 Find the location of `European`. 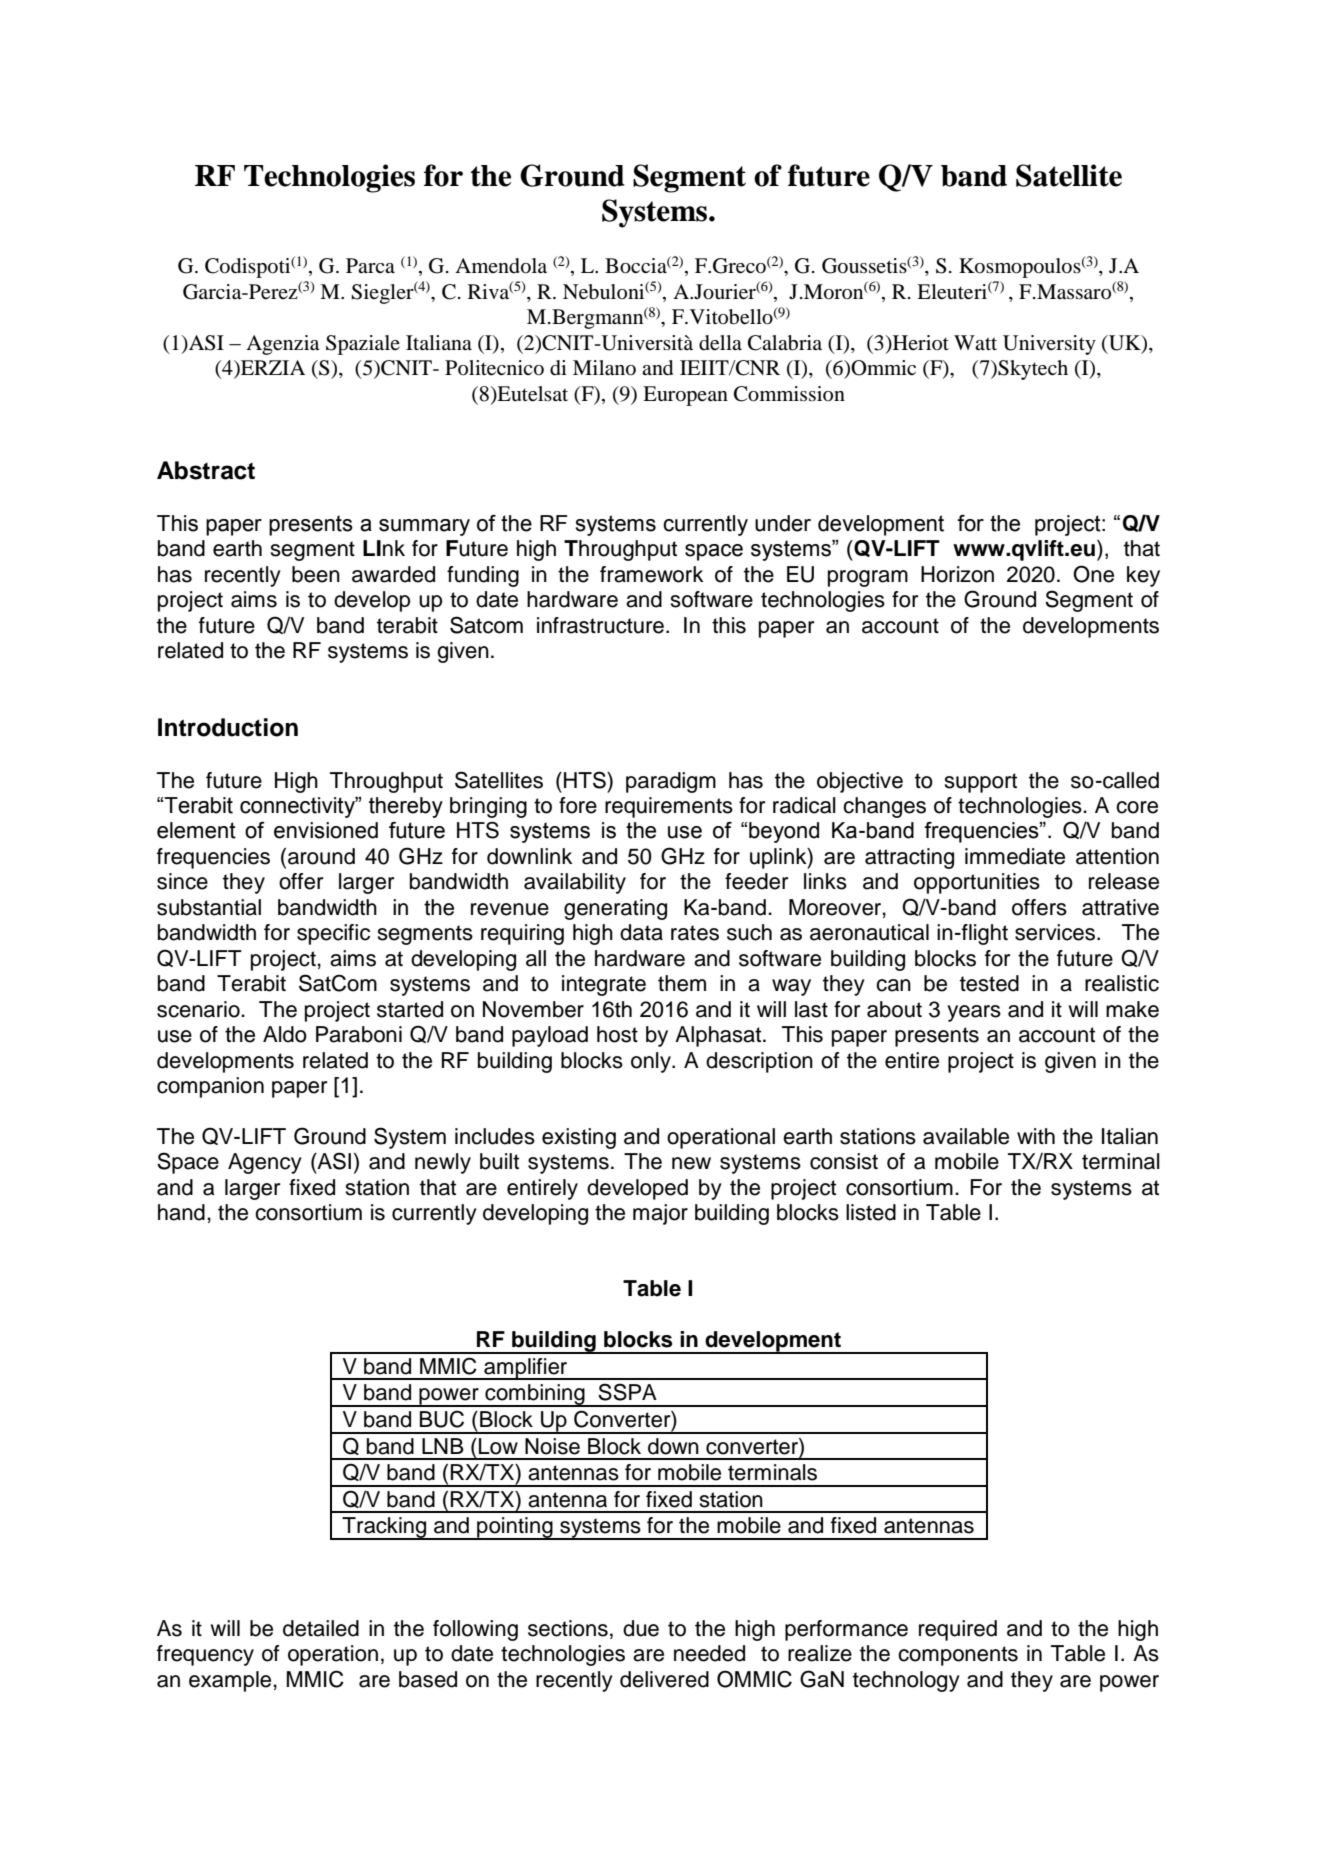

European is located at coordinates (685, 396).
